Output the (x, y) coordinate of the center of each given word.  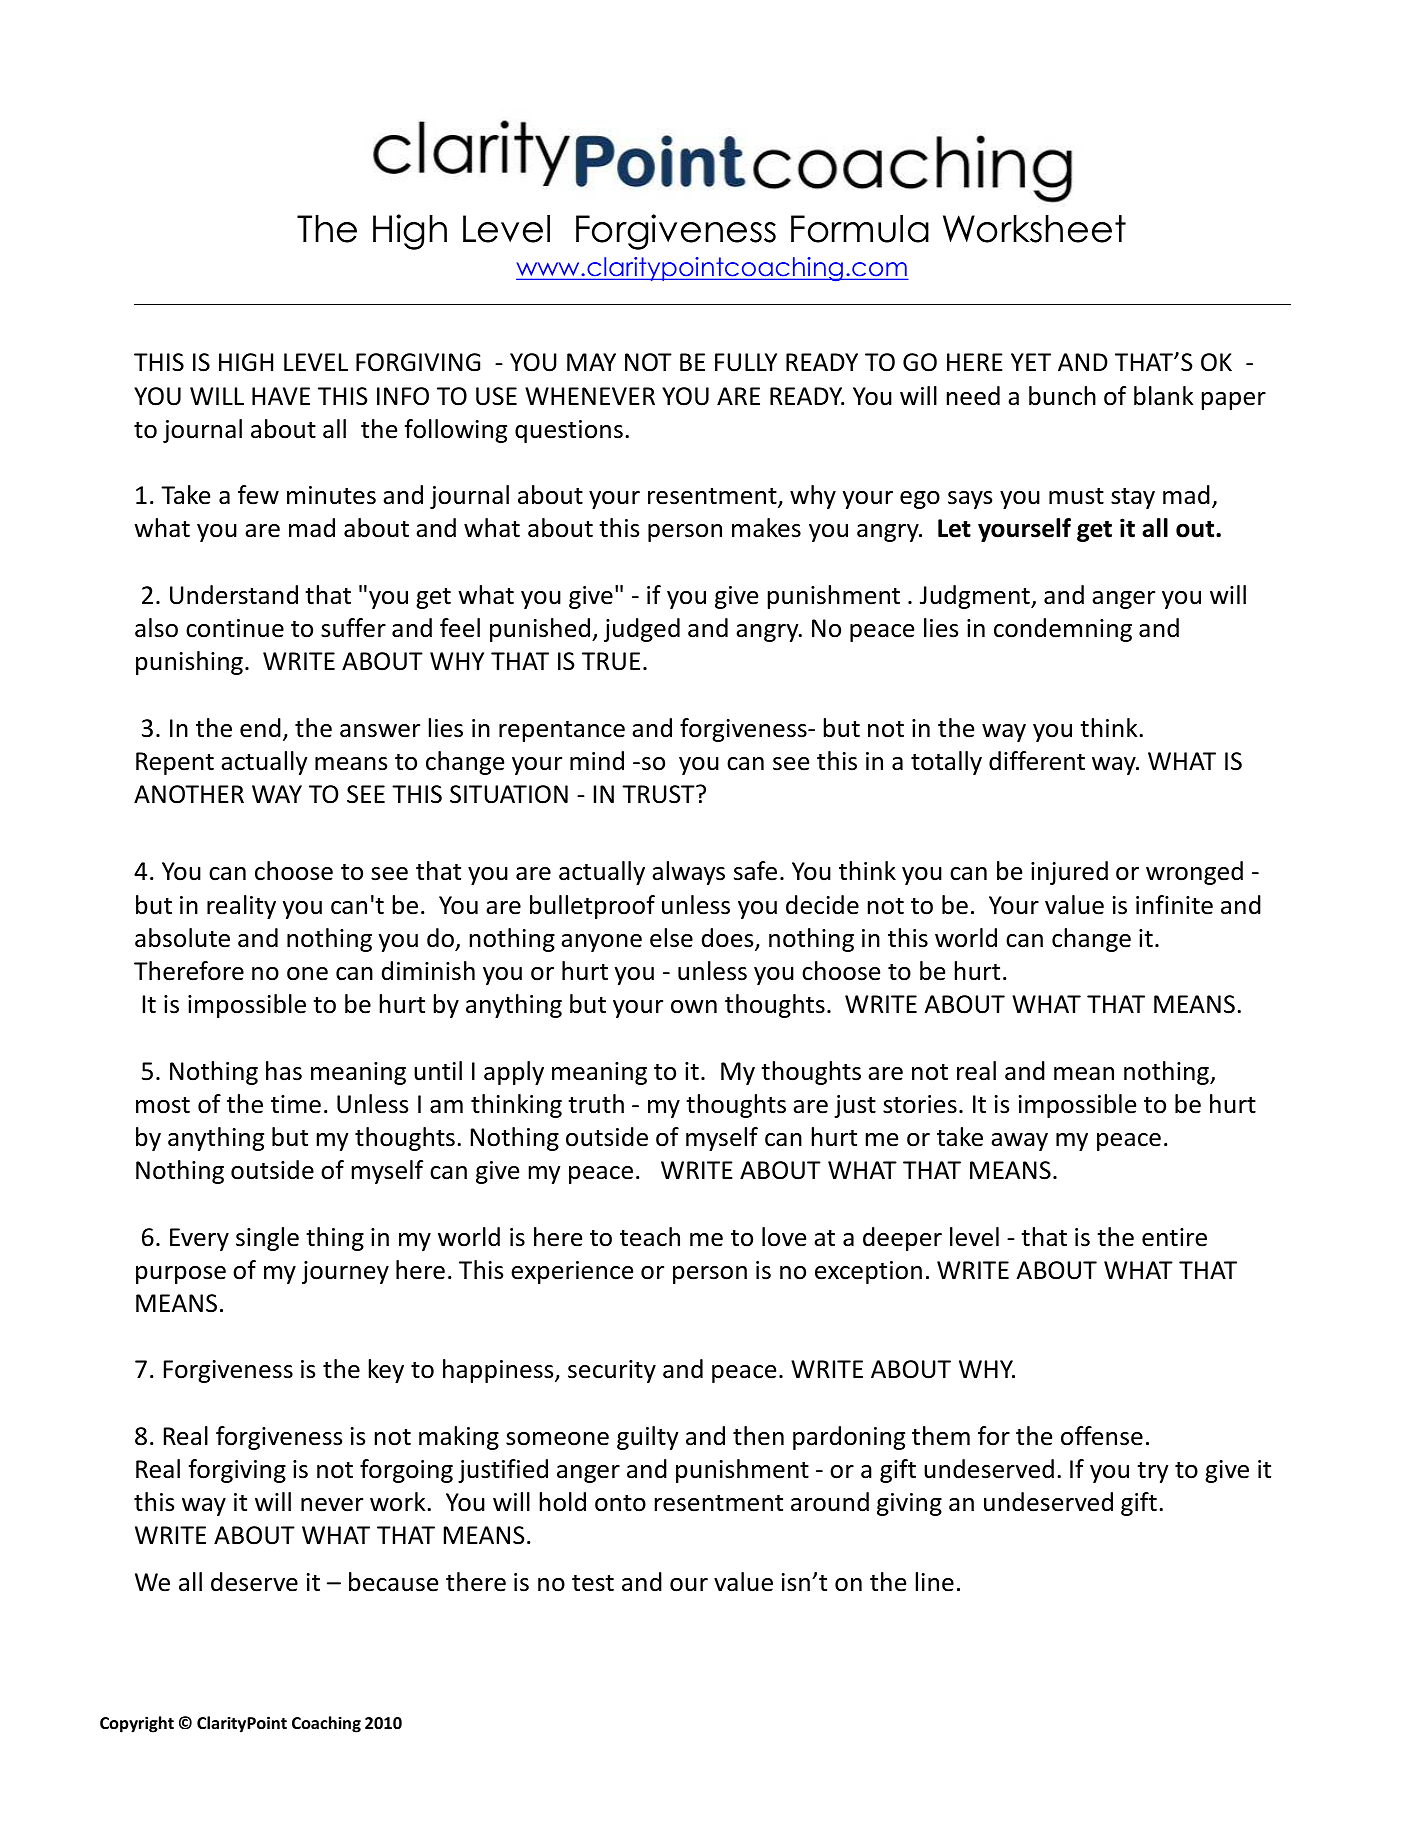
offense (1102, 1436)
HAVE (281, 396)
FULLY (746, 362)
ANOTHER (189, 794)
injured (1069, 873)
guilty (648, 1438)
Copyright (137, 1724)
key (386, 1371)
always (688, 873)
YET (1031, 362)
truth (596, 1104)
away (1019, 1142)
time (296, 1104)
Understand (234, 595)
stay (1133, 498)
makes (766, 528)
